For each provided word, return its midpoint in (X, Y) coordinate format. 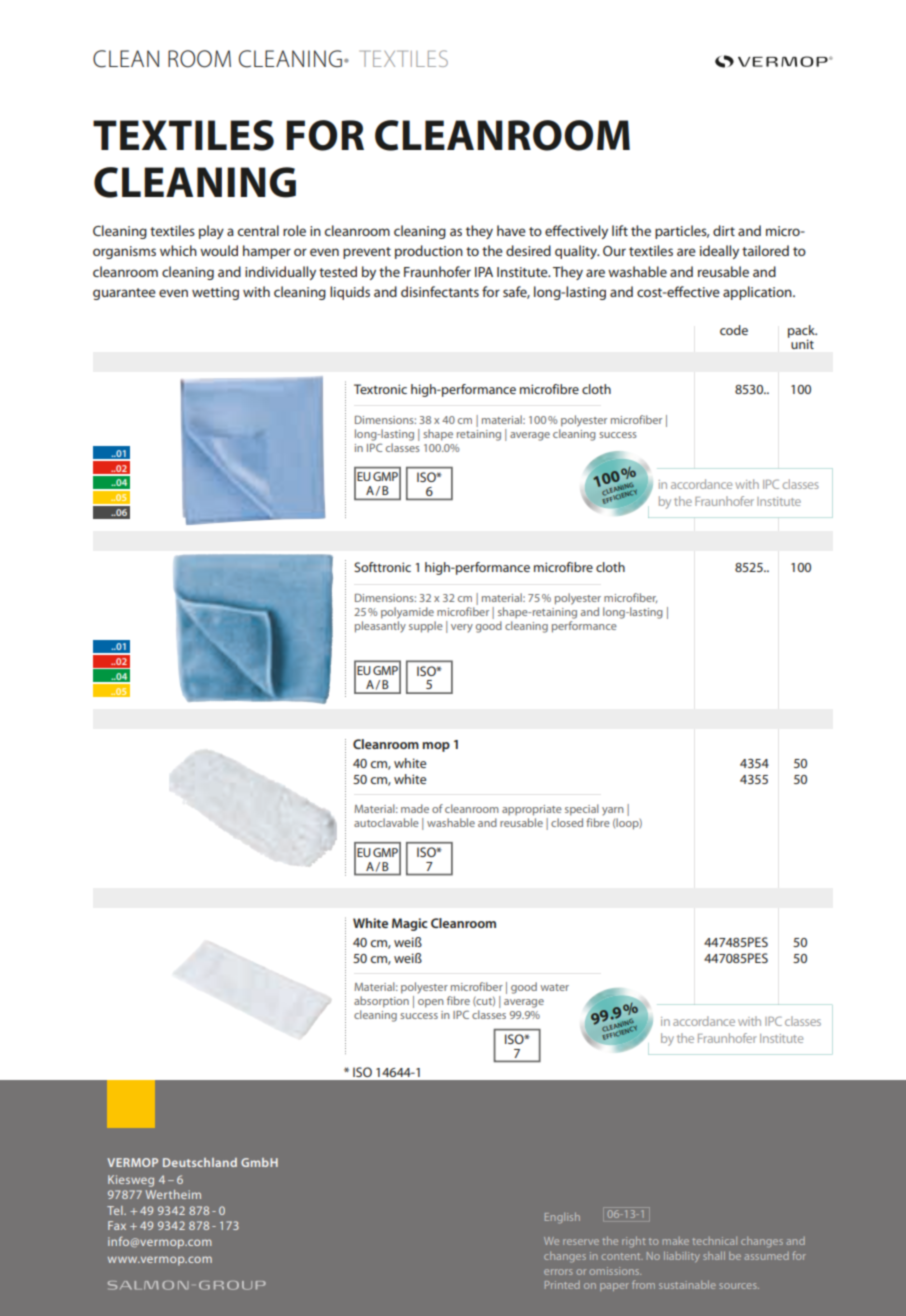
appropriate (532, 810)
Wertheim (173, 1194)
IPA (484, 272)
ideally (719, 252)
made (415, 808)
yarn (612, 811)
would (219, 250)
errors (558, 1272)
